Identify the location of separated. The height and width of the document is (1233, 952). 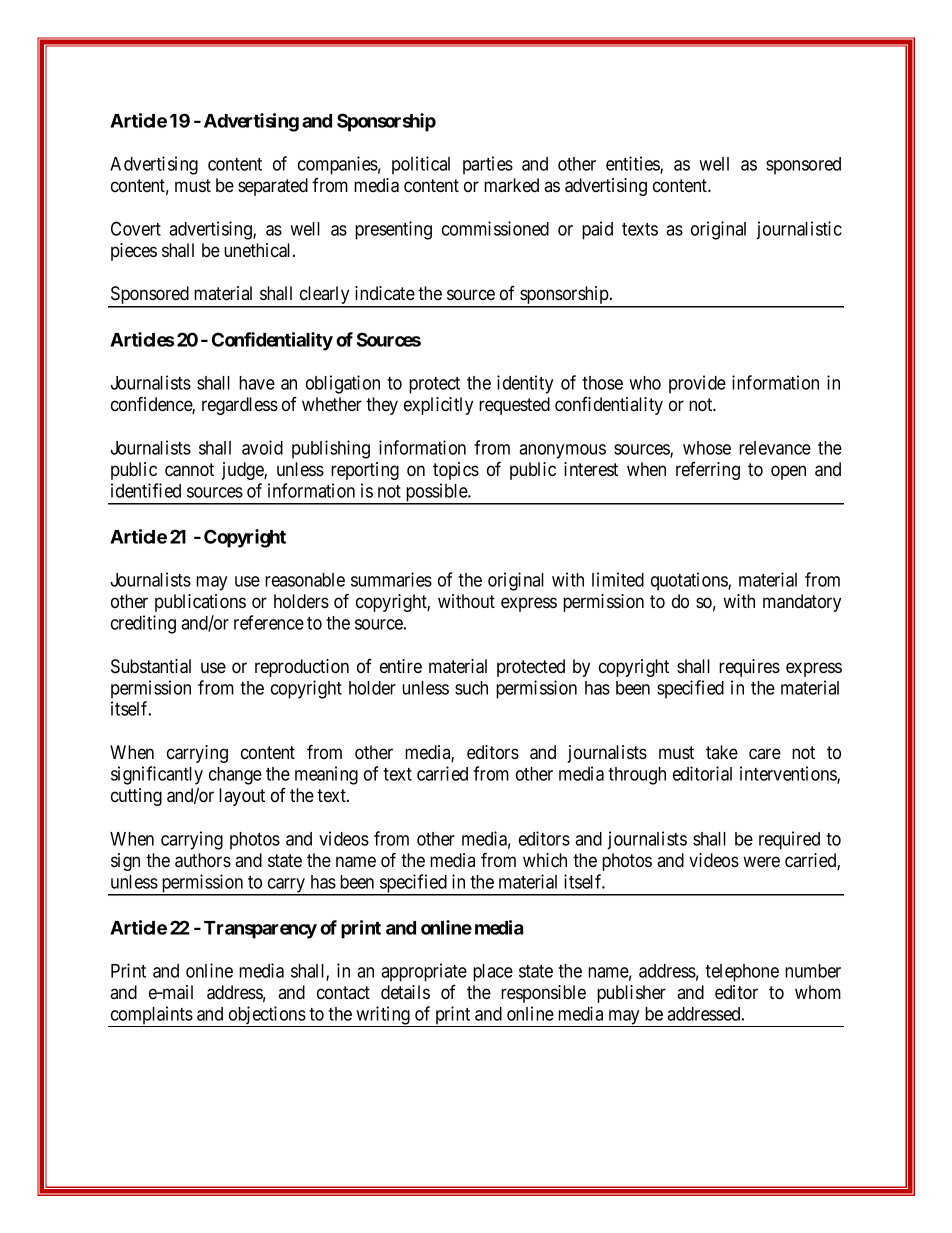
(273, 187).
